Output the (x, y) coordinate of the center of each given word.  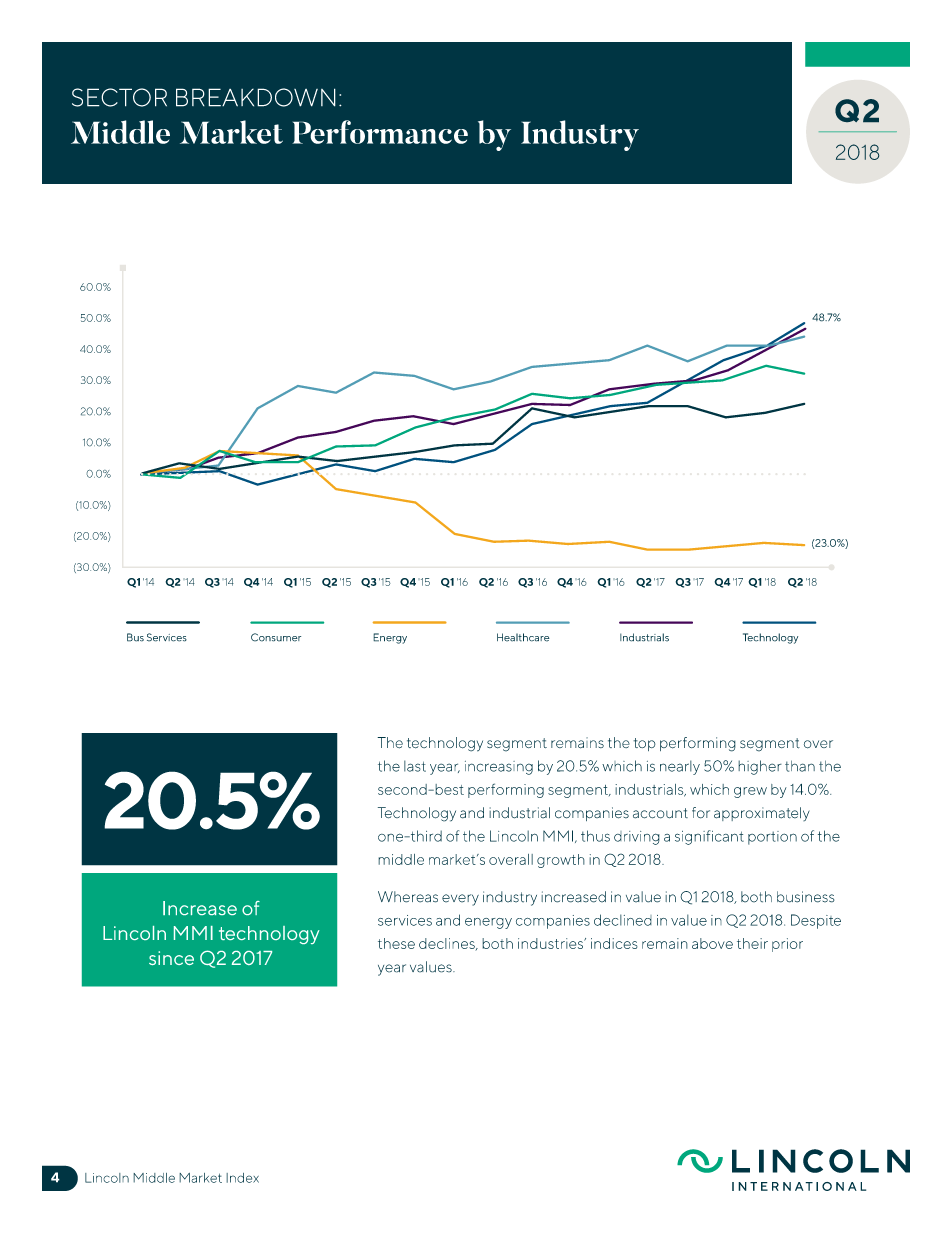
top (644, 744)
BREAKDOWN (256, 97)
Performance (380, 132)
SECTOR (119, 97)
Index (242, 1178)
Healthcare (523, 637)
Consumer (276, 637)
